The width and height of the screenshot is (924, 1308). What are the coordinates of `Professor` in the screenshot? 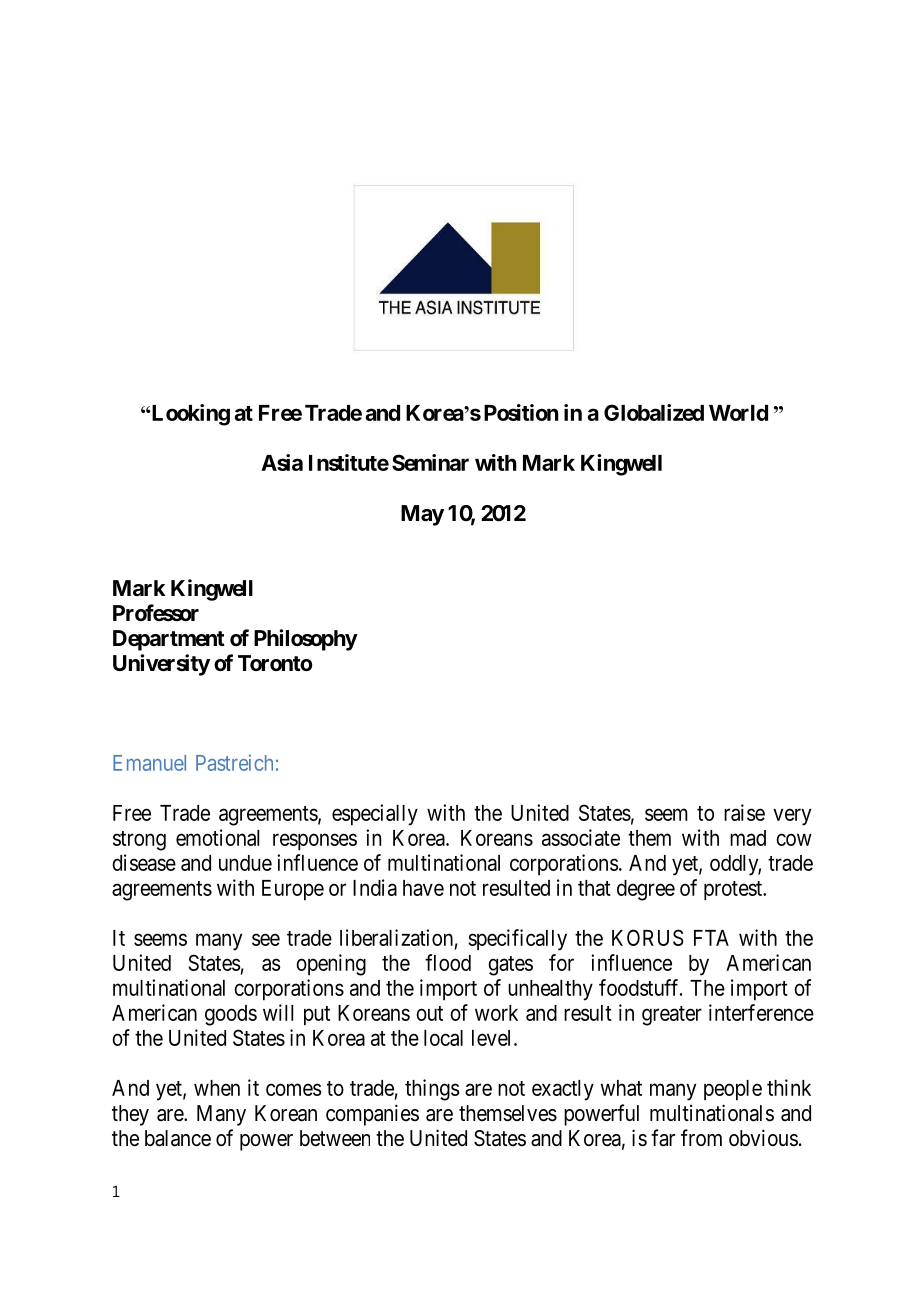 It's located at (156, 613).
